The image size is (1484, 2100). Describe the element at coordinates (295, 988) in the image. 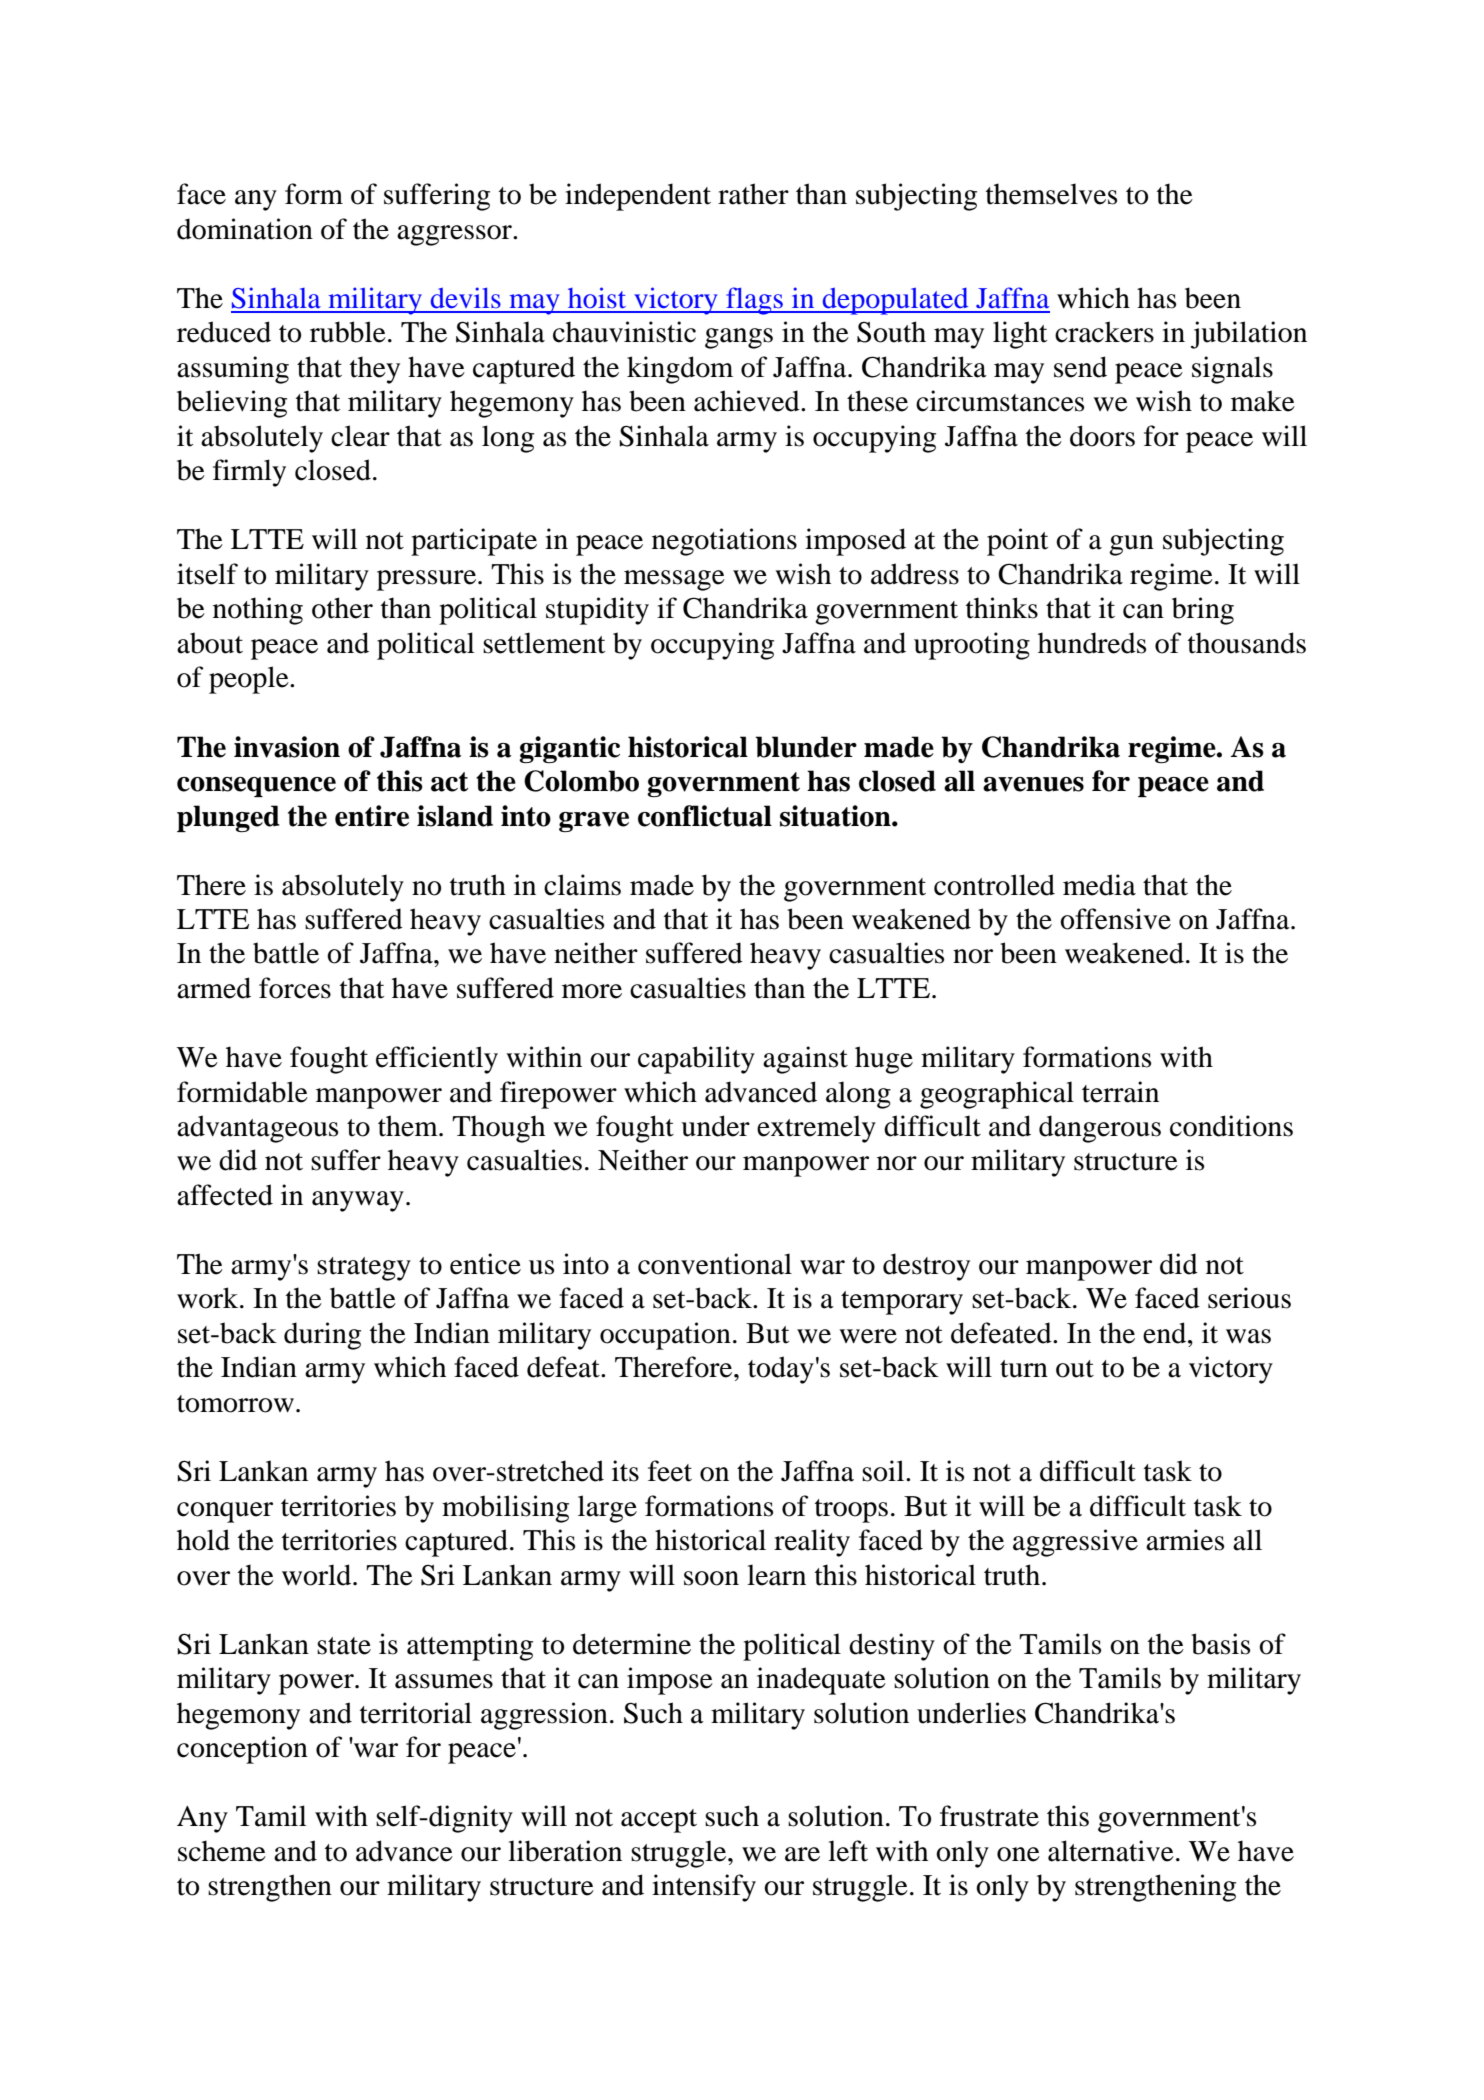

I see `forces` at that location.
